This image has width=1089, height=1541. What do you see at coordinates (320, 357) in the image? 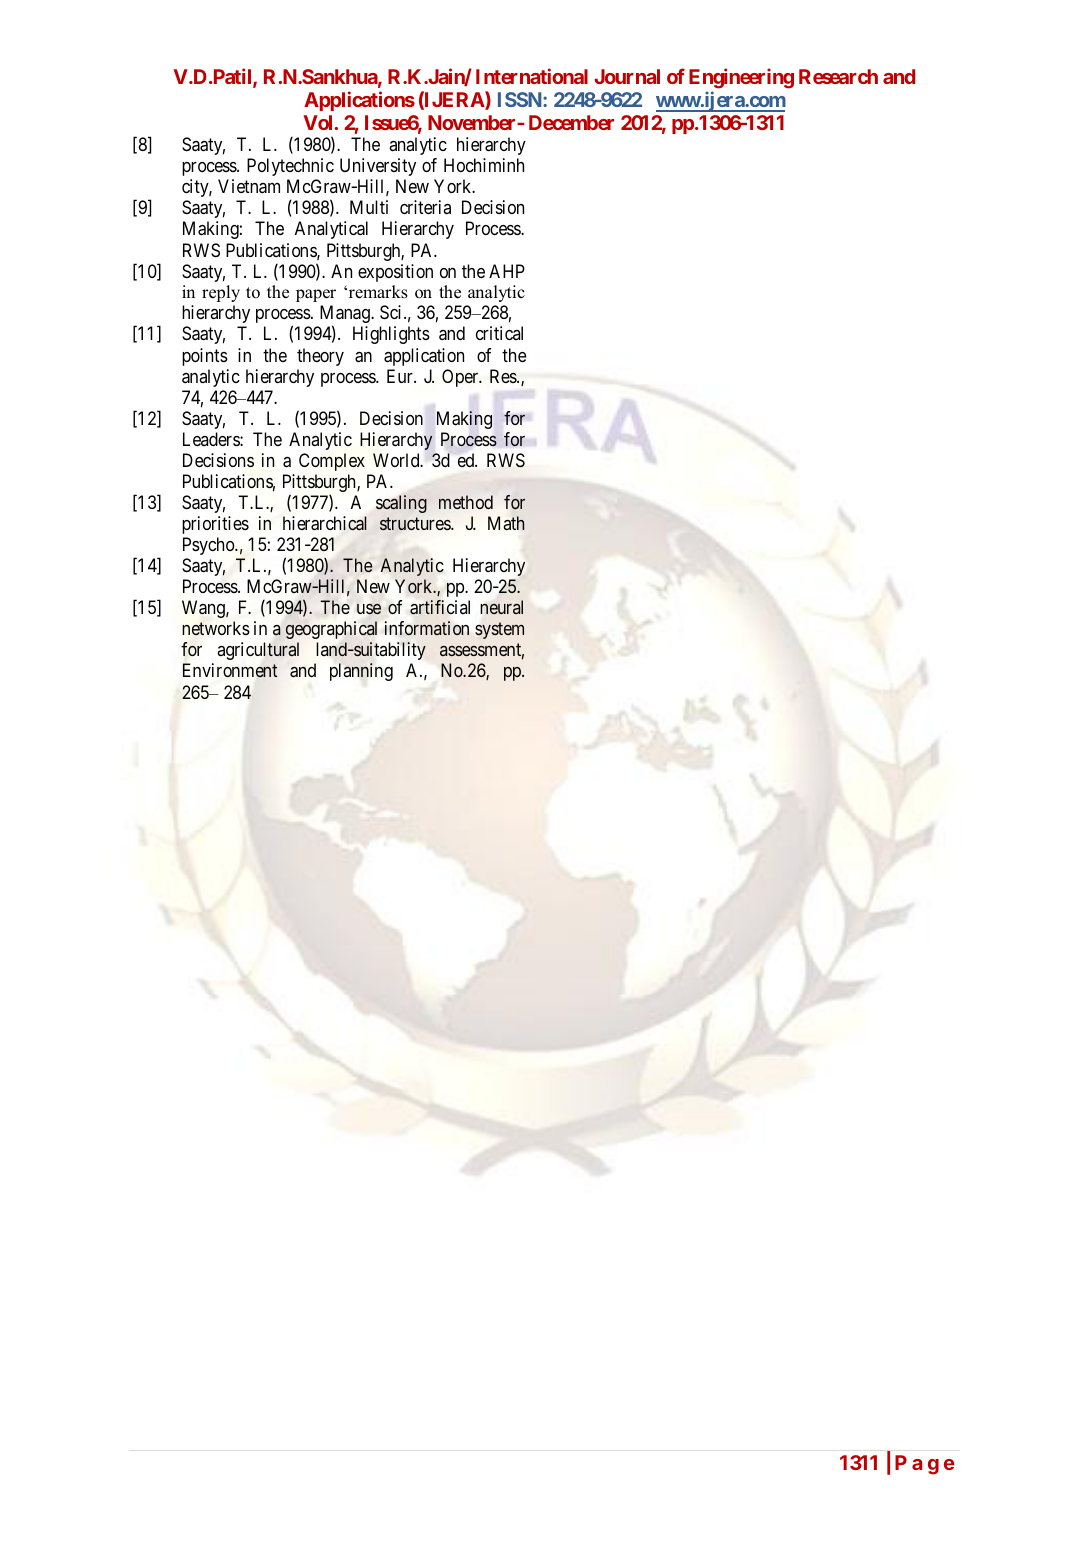
I see `theory` at bounding box center [320, 357].
